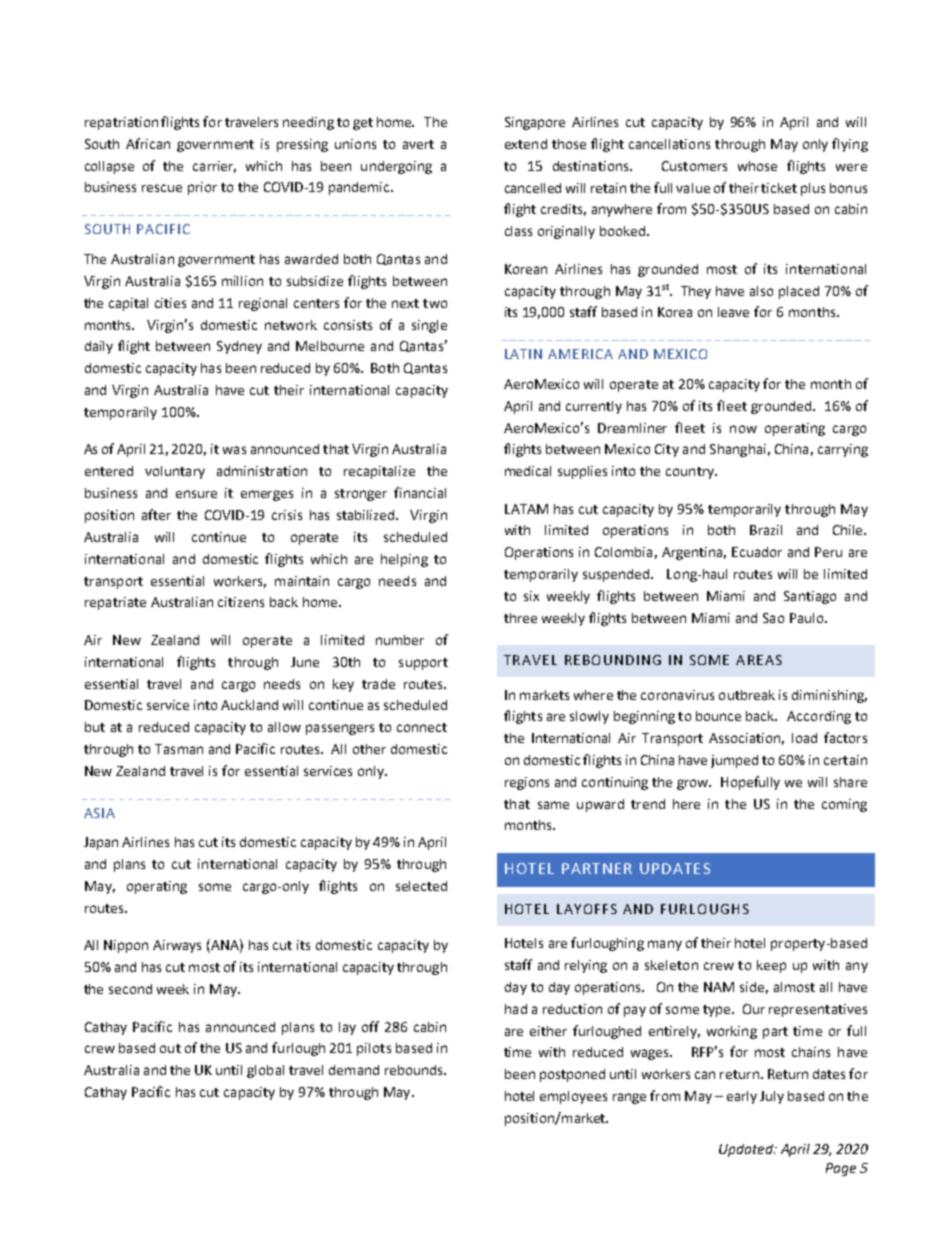  Describe the element at coordinates (757, 166) in the page. I see `whose` at that location.
